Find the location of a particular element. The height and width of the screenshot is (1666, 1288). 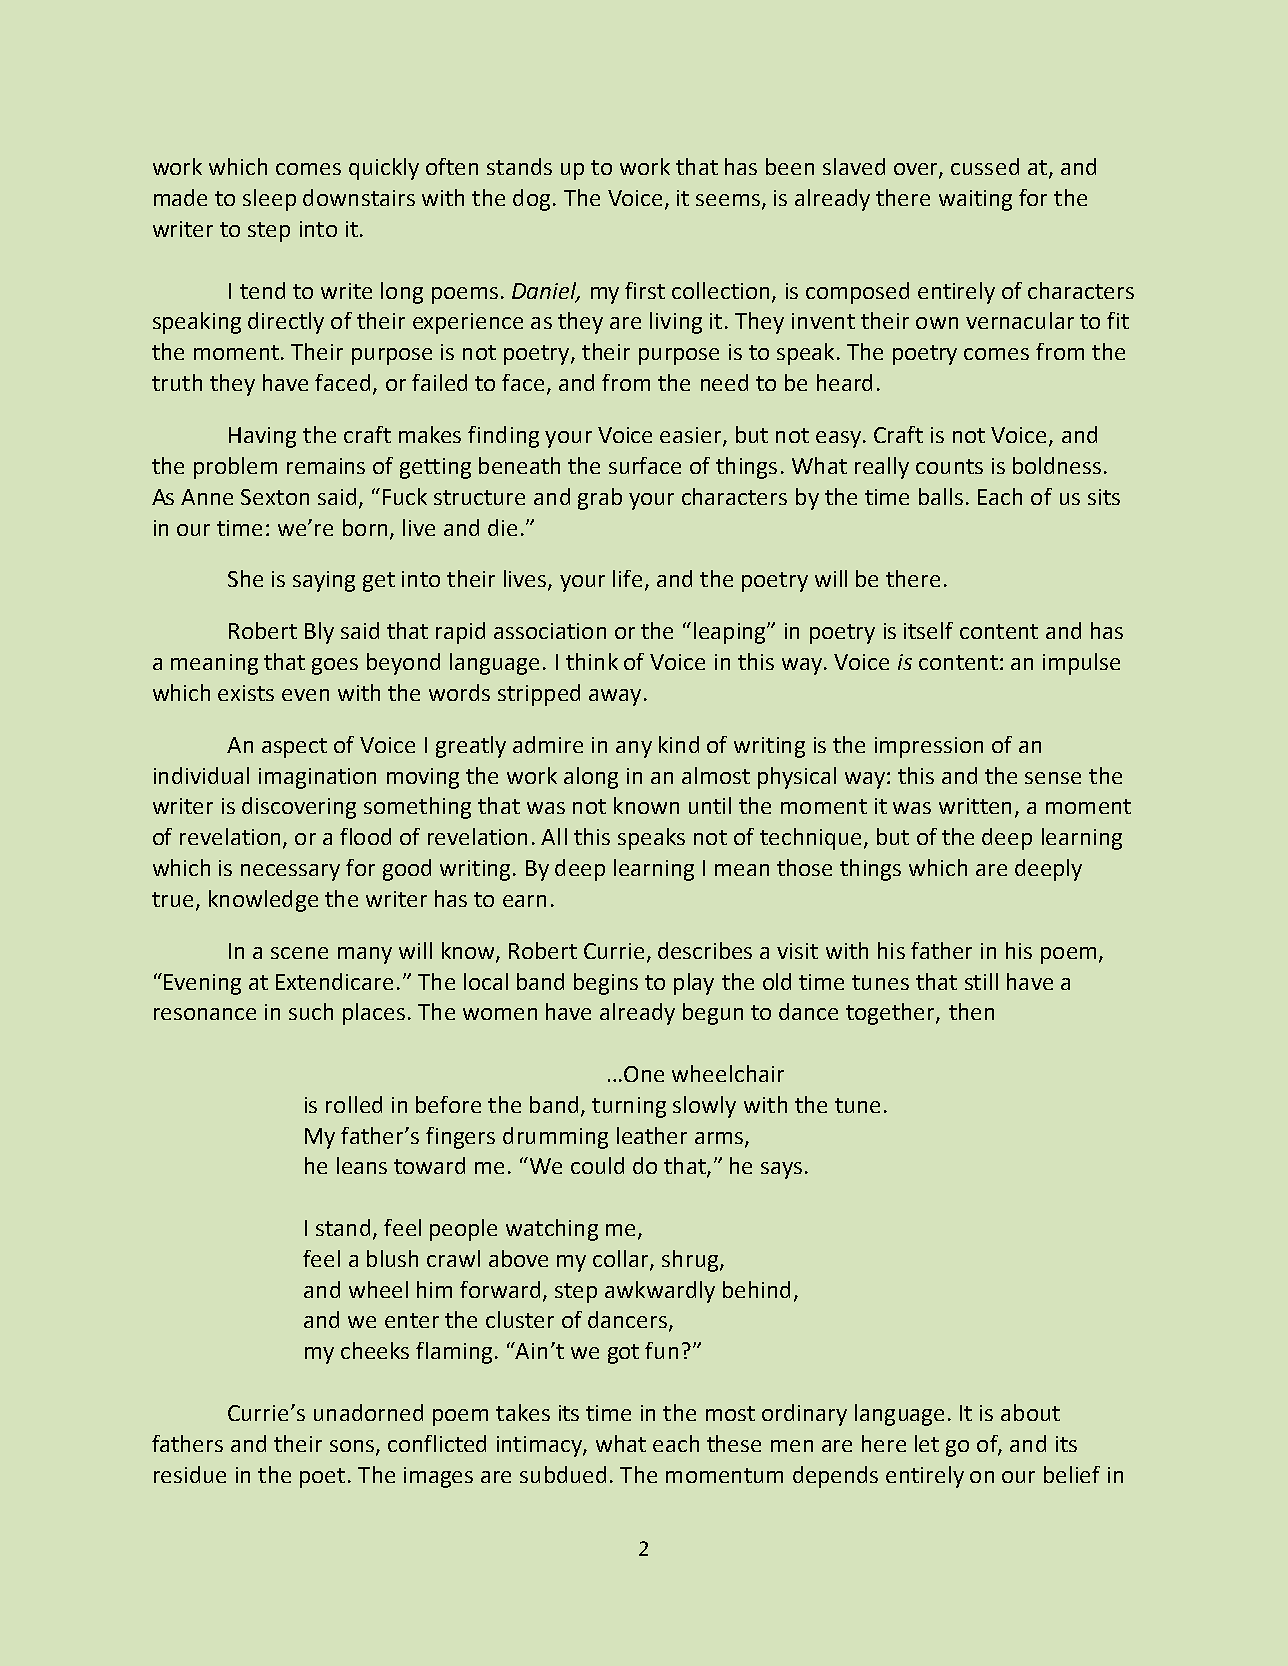

sons is located at coordinates (353, 1447).
